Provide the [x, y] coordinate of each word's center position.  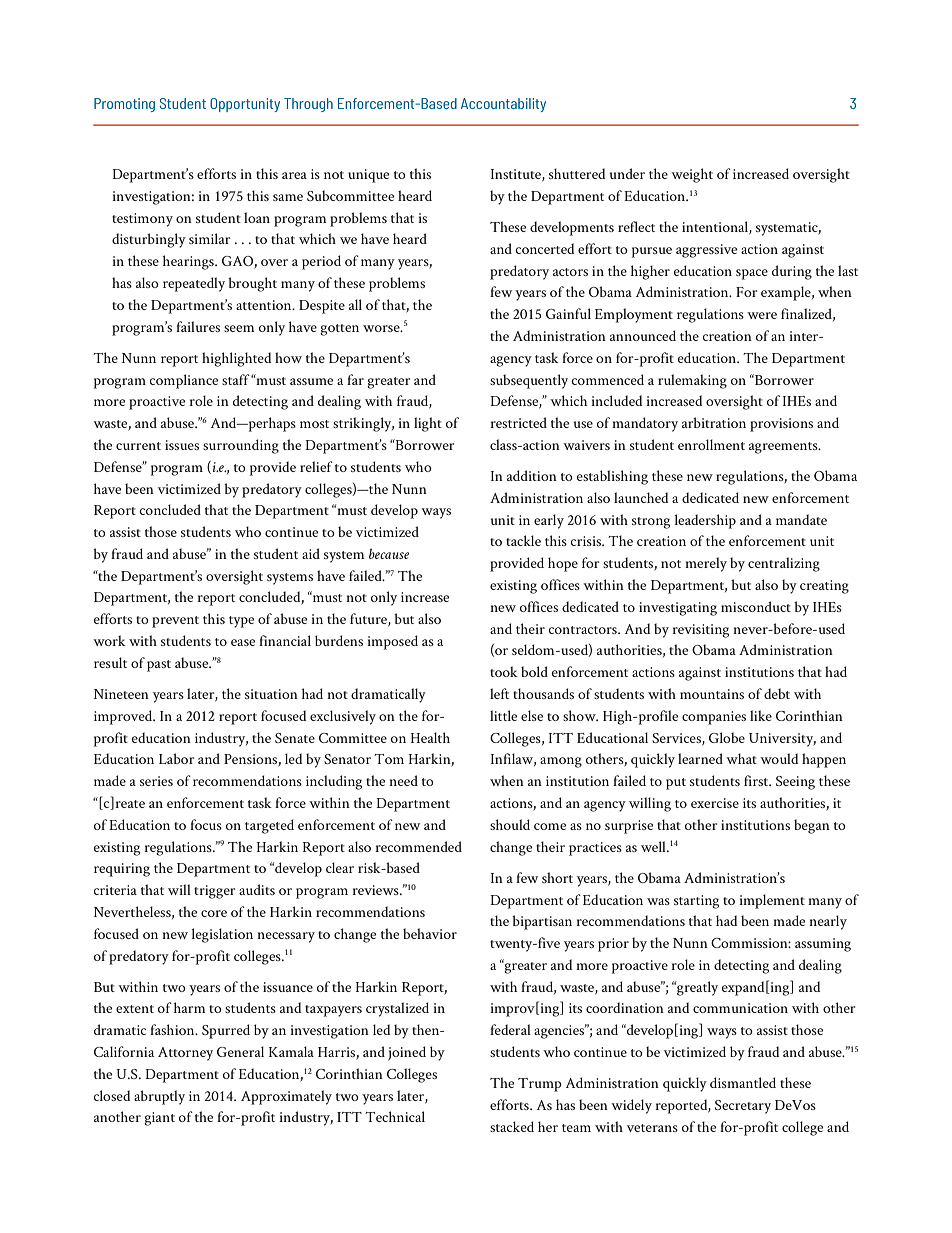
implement [772, 901]
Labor [176, 758]
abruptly [159, 1097]
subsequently [529, 381]
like [761, 715]
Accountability [503, 105]
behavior [430, 933]
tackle [523, 540]
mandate [801, 519]
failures [198, 326]
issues [182, 445]
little [503, 715]
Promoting [124, 105]
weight [692, 175]
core [214, 913]
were [762, 315]
